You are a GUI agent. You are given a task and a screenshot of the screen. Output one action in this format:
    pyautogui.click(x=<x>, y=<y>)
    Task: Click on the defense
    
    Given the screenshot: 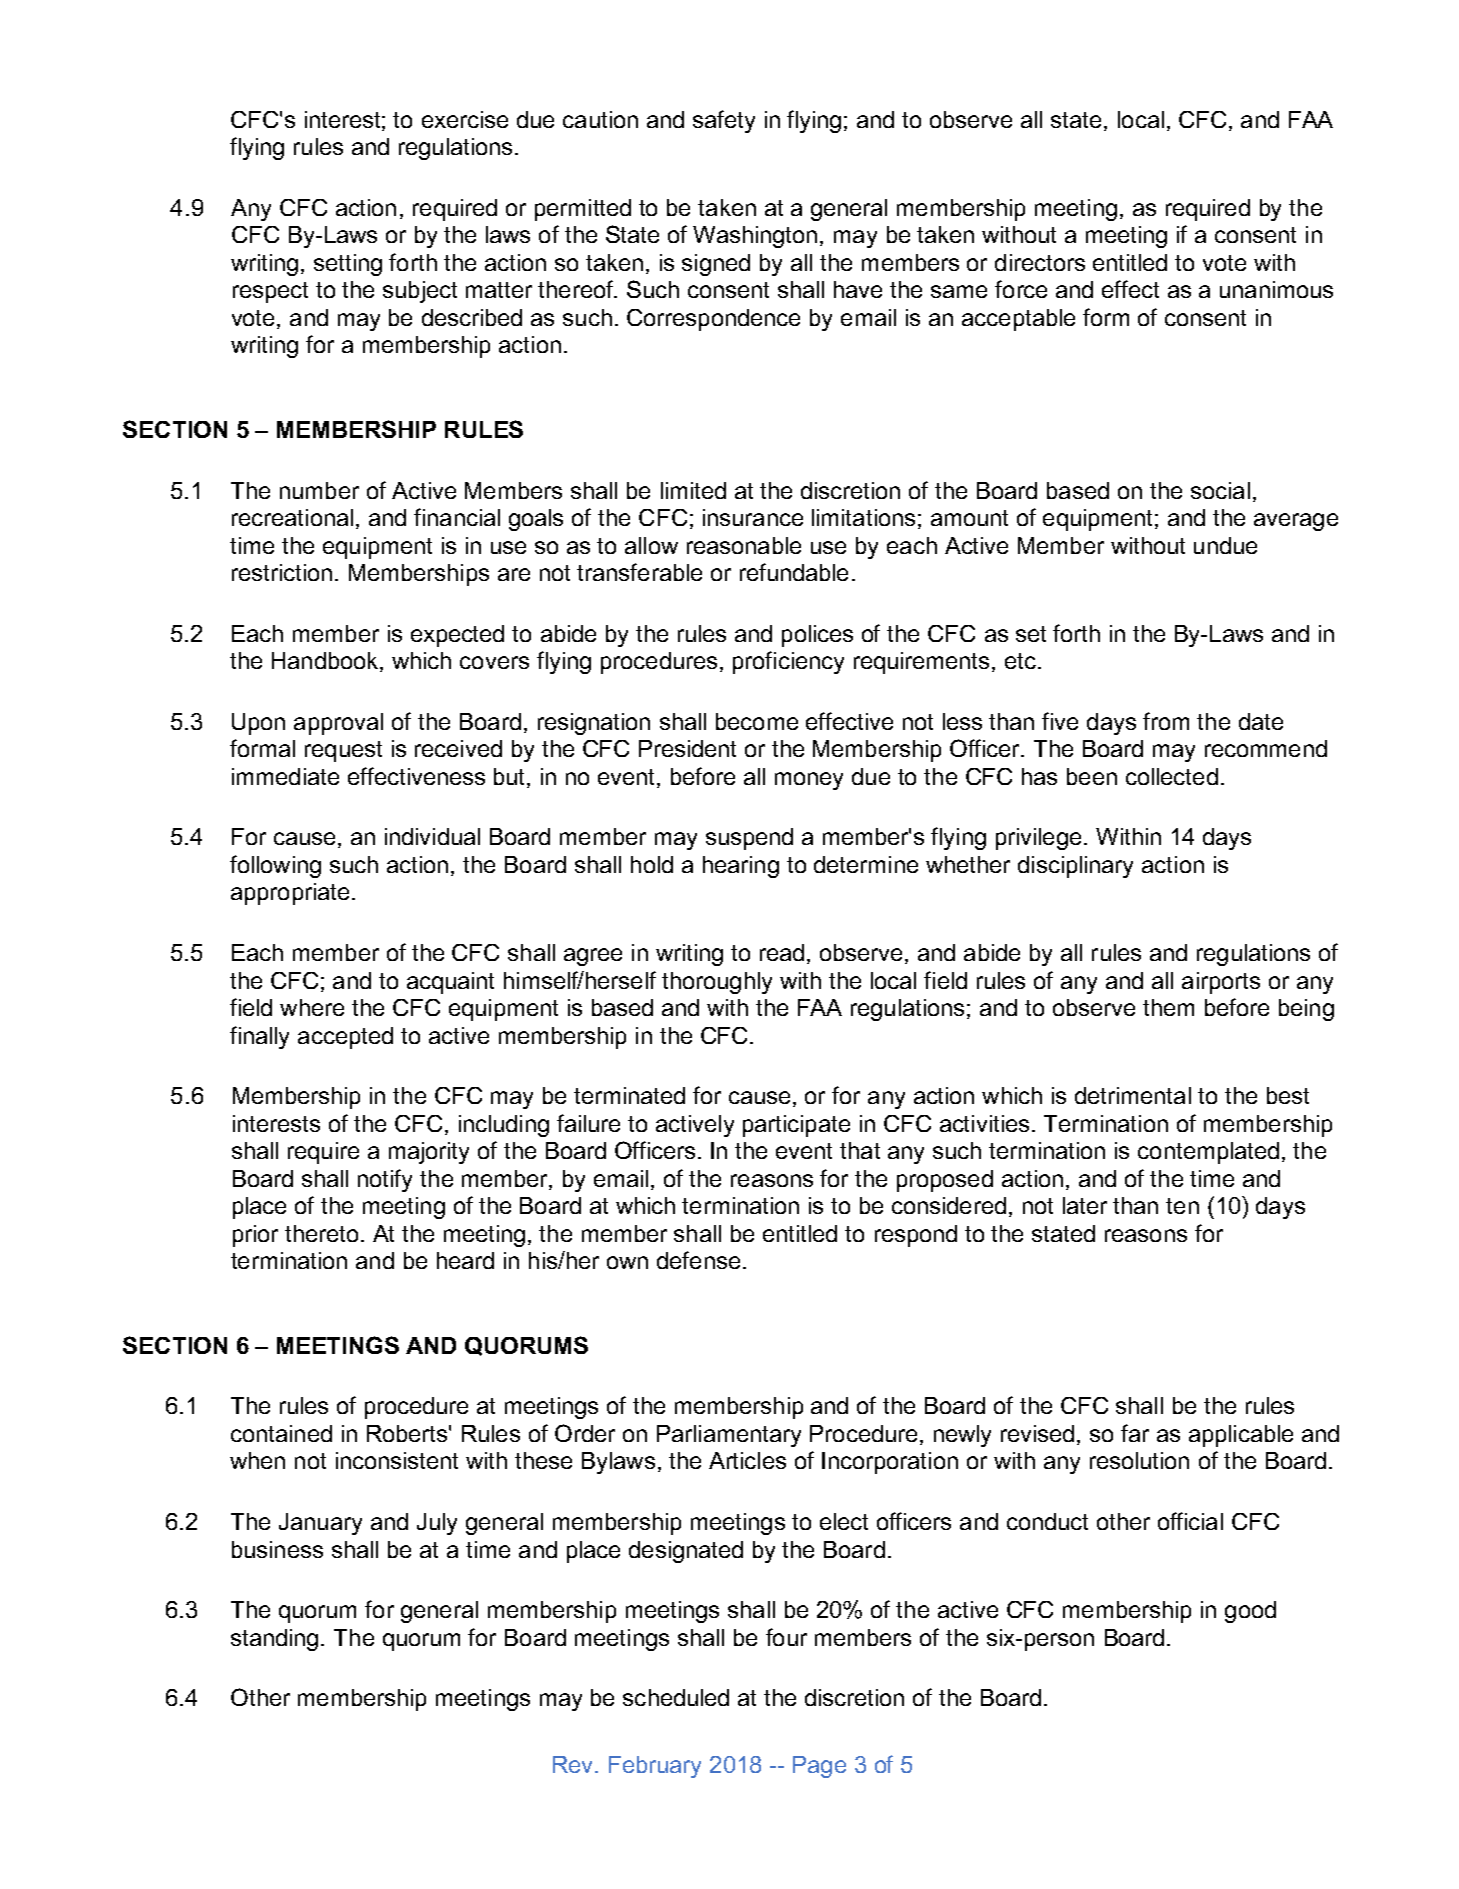 What is the action you would take?
    pyautogui.click(x=698, y=1260)
